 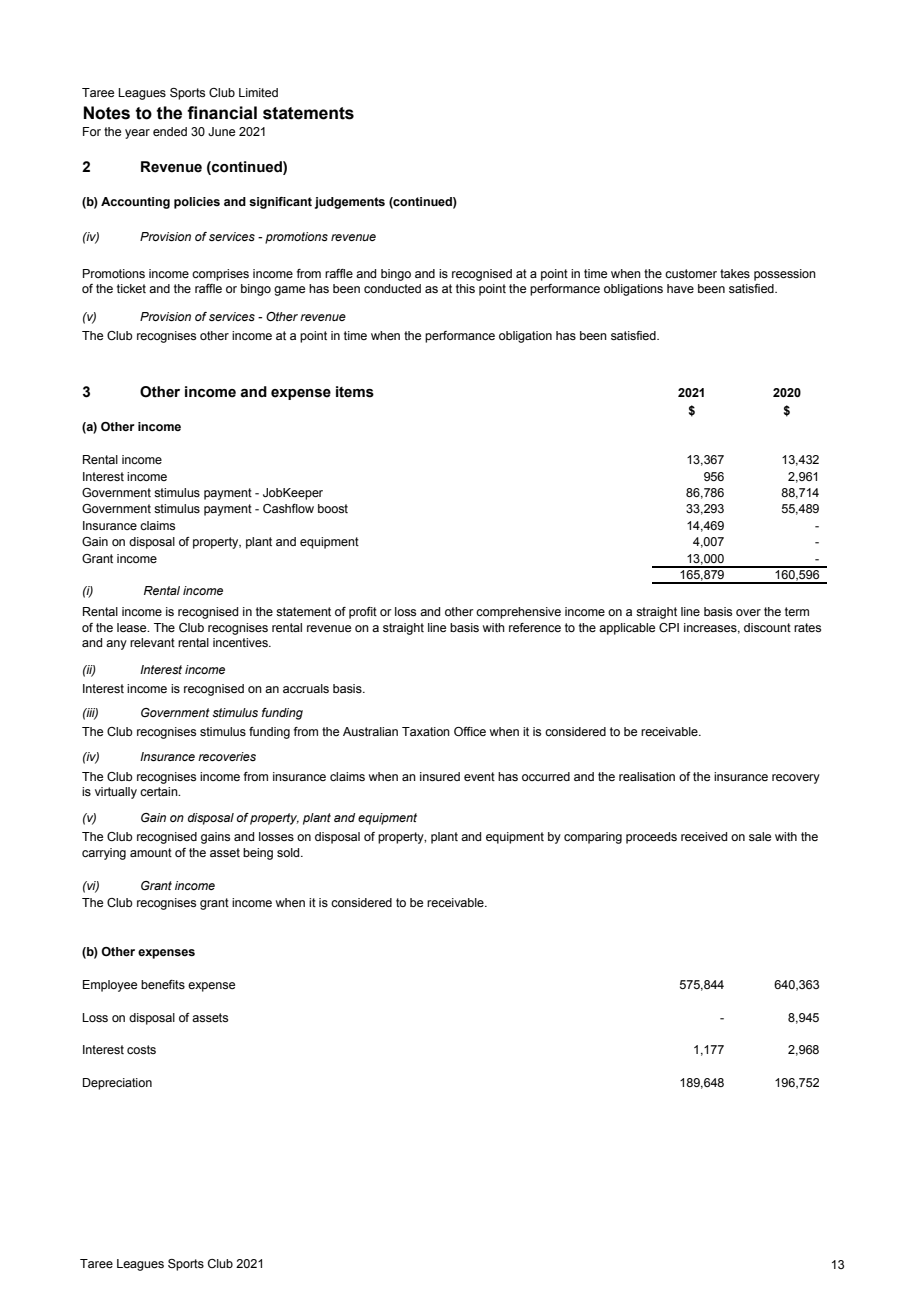 What do you see at coordinates (170, 131) in the screenshot?
I see `ended` at bounding box center [170, 131].
